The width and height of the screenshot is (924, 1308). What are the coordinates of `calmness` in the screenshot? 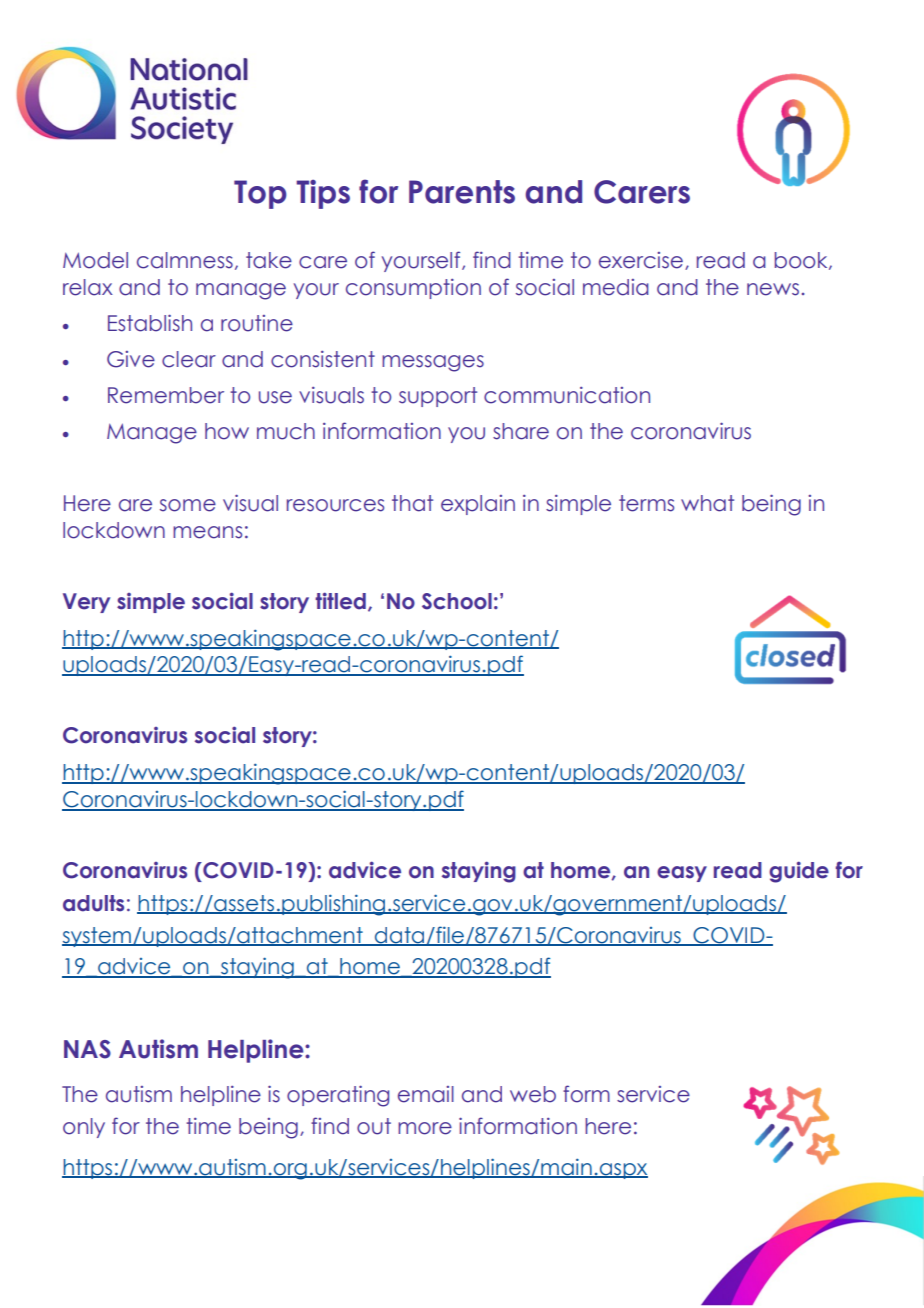 It's located at (185, 260).
